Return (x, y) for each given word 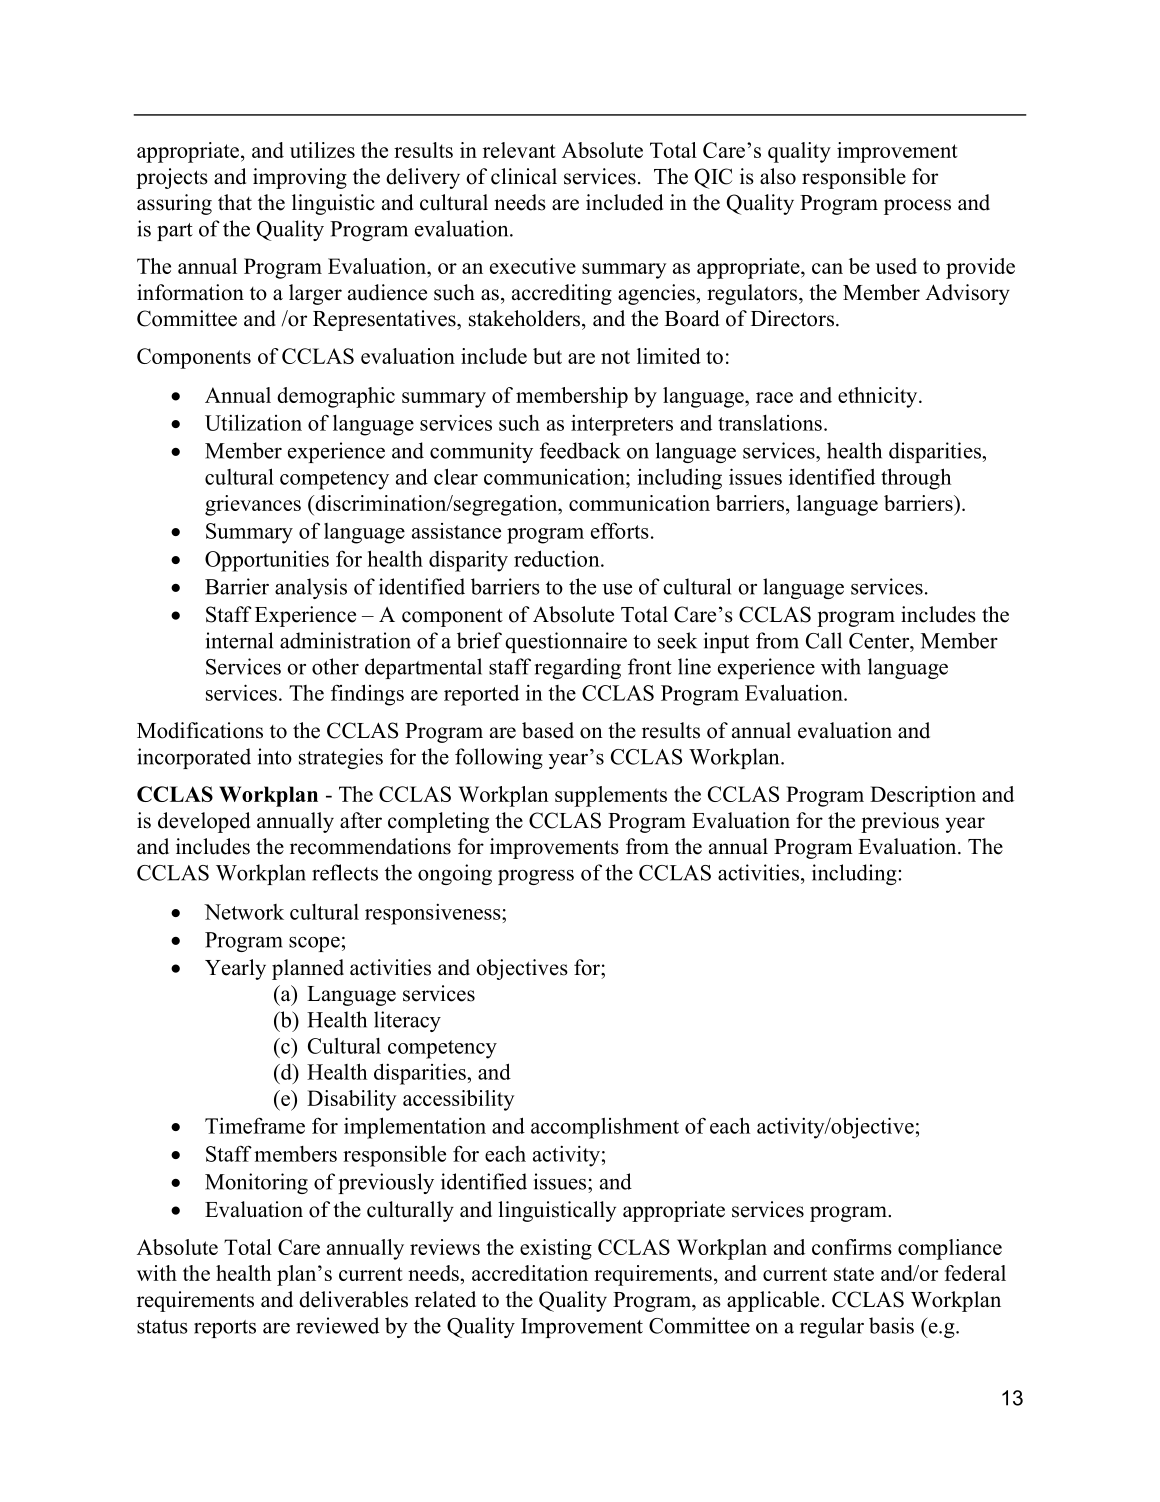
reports (225, 1329)
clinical (524, 176)
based (548, 730)
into (274, 756)
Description (923, 796)
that (235, 202)
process (917, 207)
